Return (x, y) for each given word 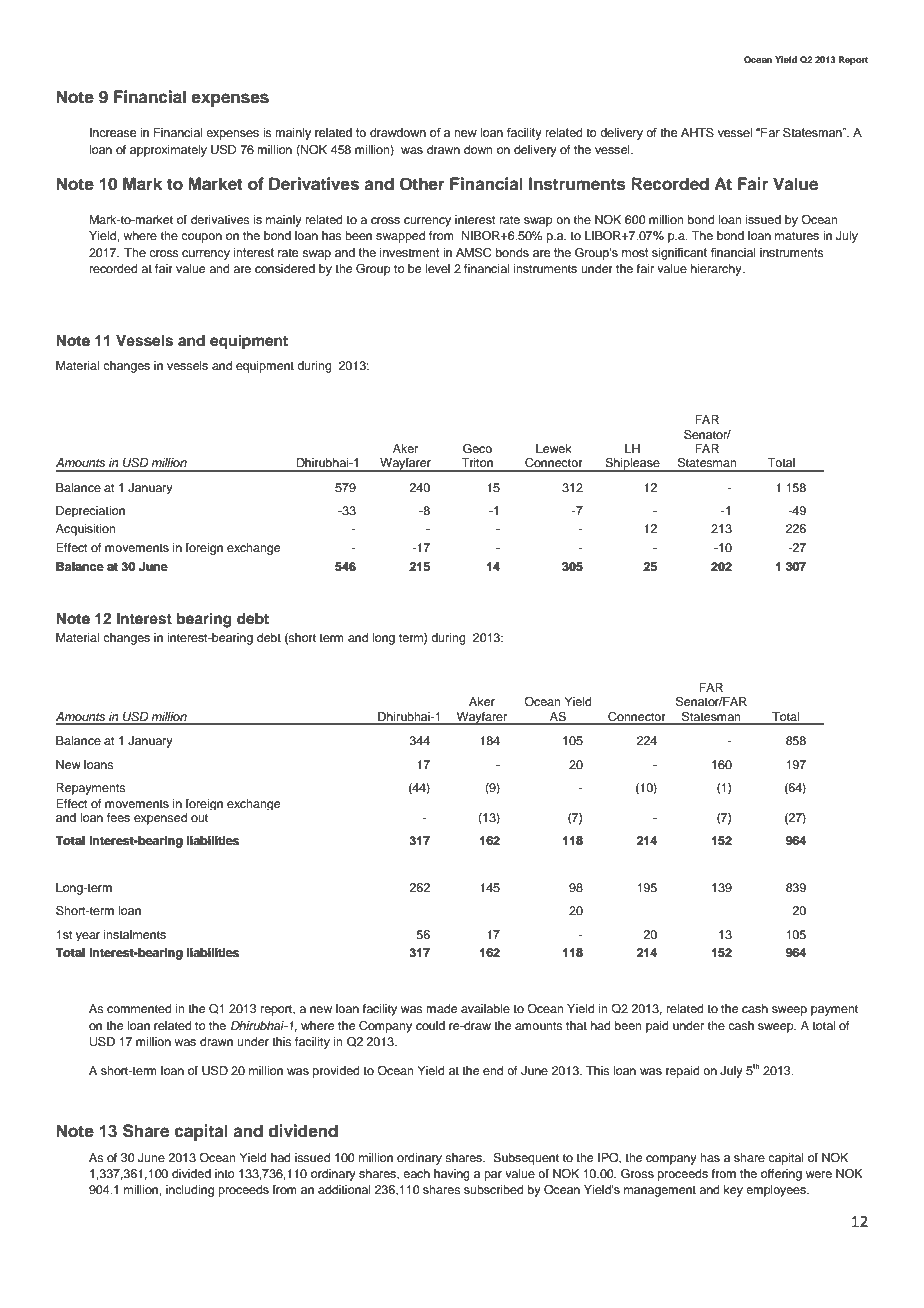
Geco (477, 449)
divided (191, 1173)
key (733, 1191)
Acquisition (86, 530)
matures (797, 236)
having (452, 1175)
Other (422, 184)
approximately (168, 151)
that (576, 1025)
